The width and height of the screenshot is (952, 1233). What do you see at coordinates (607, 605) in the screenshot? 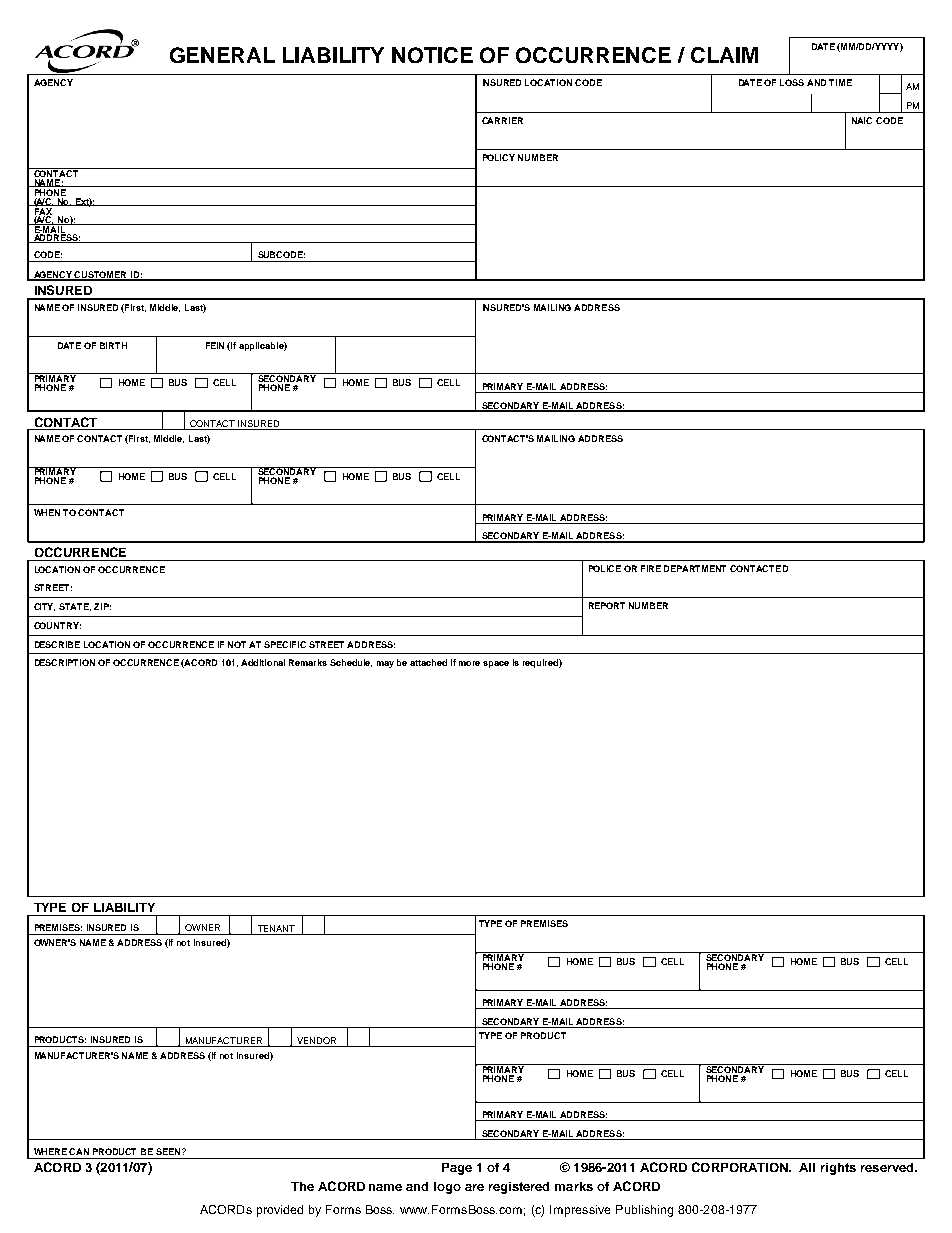
I see `REPORT` at bounding box center [607, 605].
